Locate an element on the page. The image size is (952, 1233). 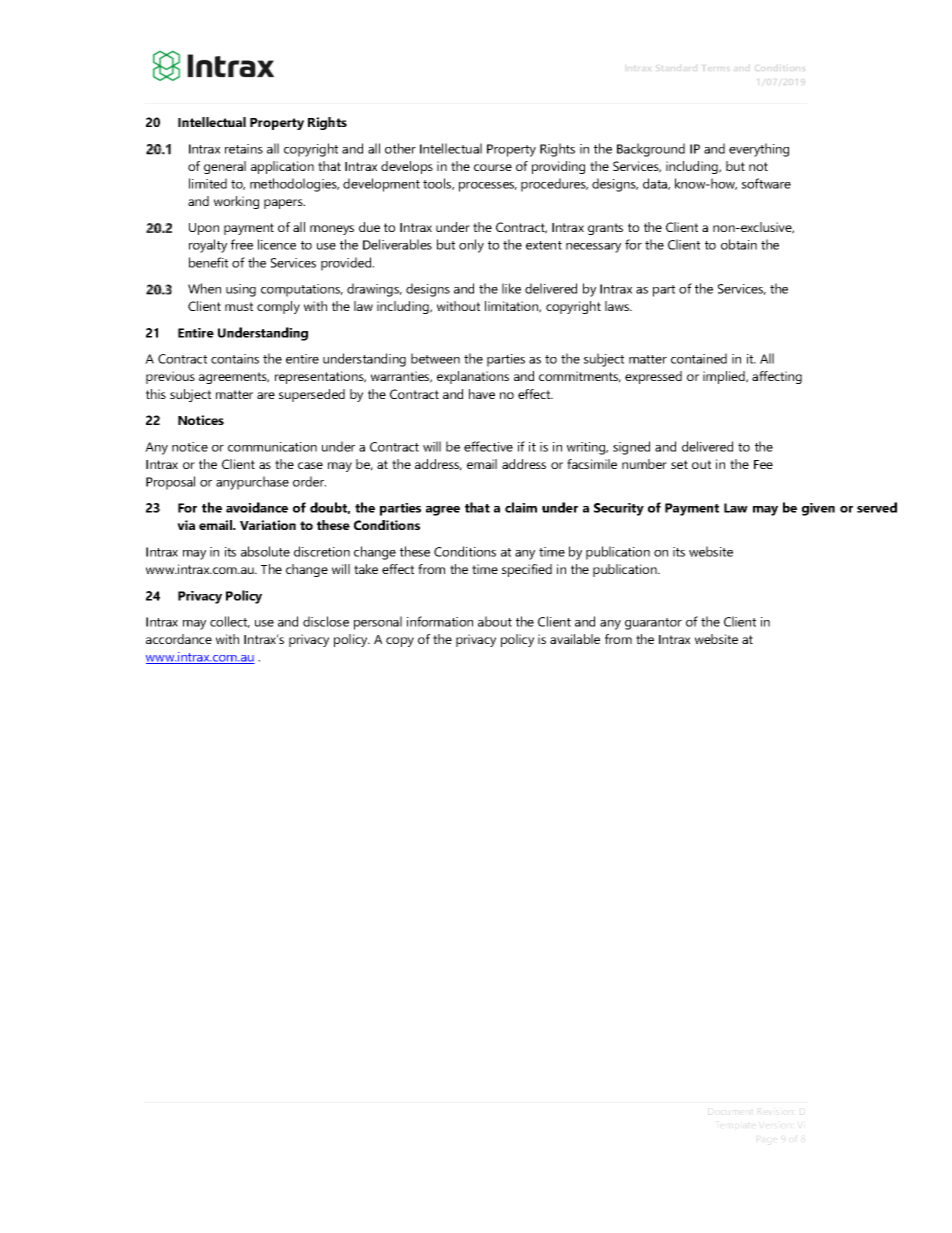
obtain is located at coordinates (739, 244).
